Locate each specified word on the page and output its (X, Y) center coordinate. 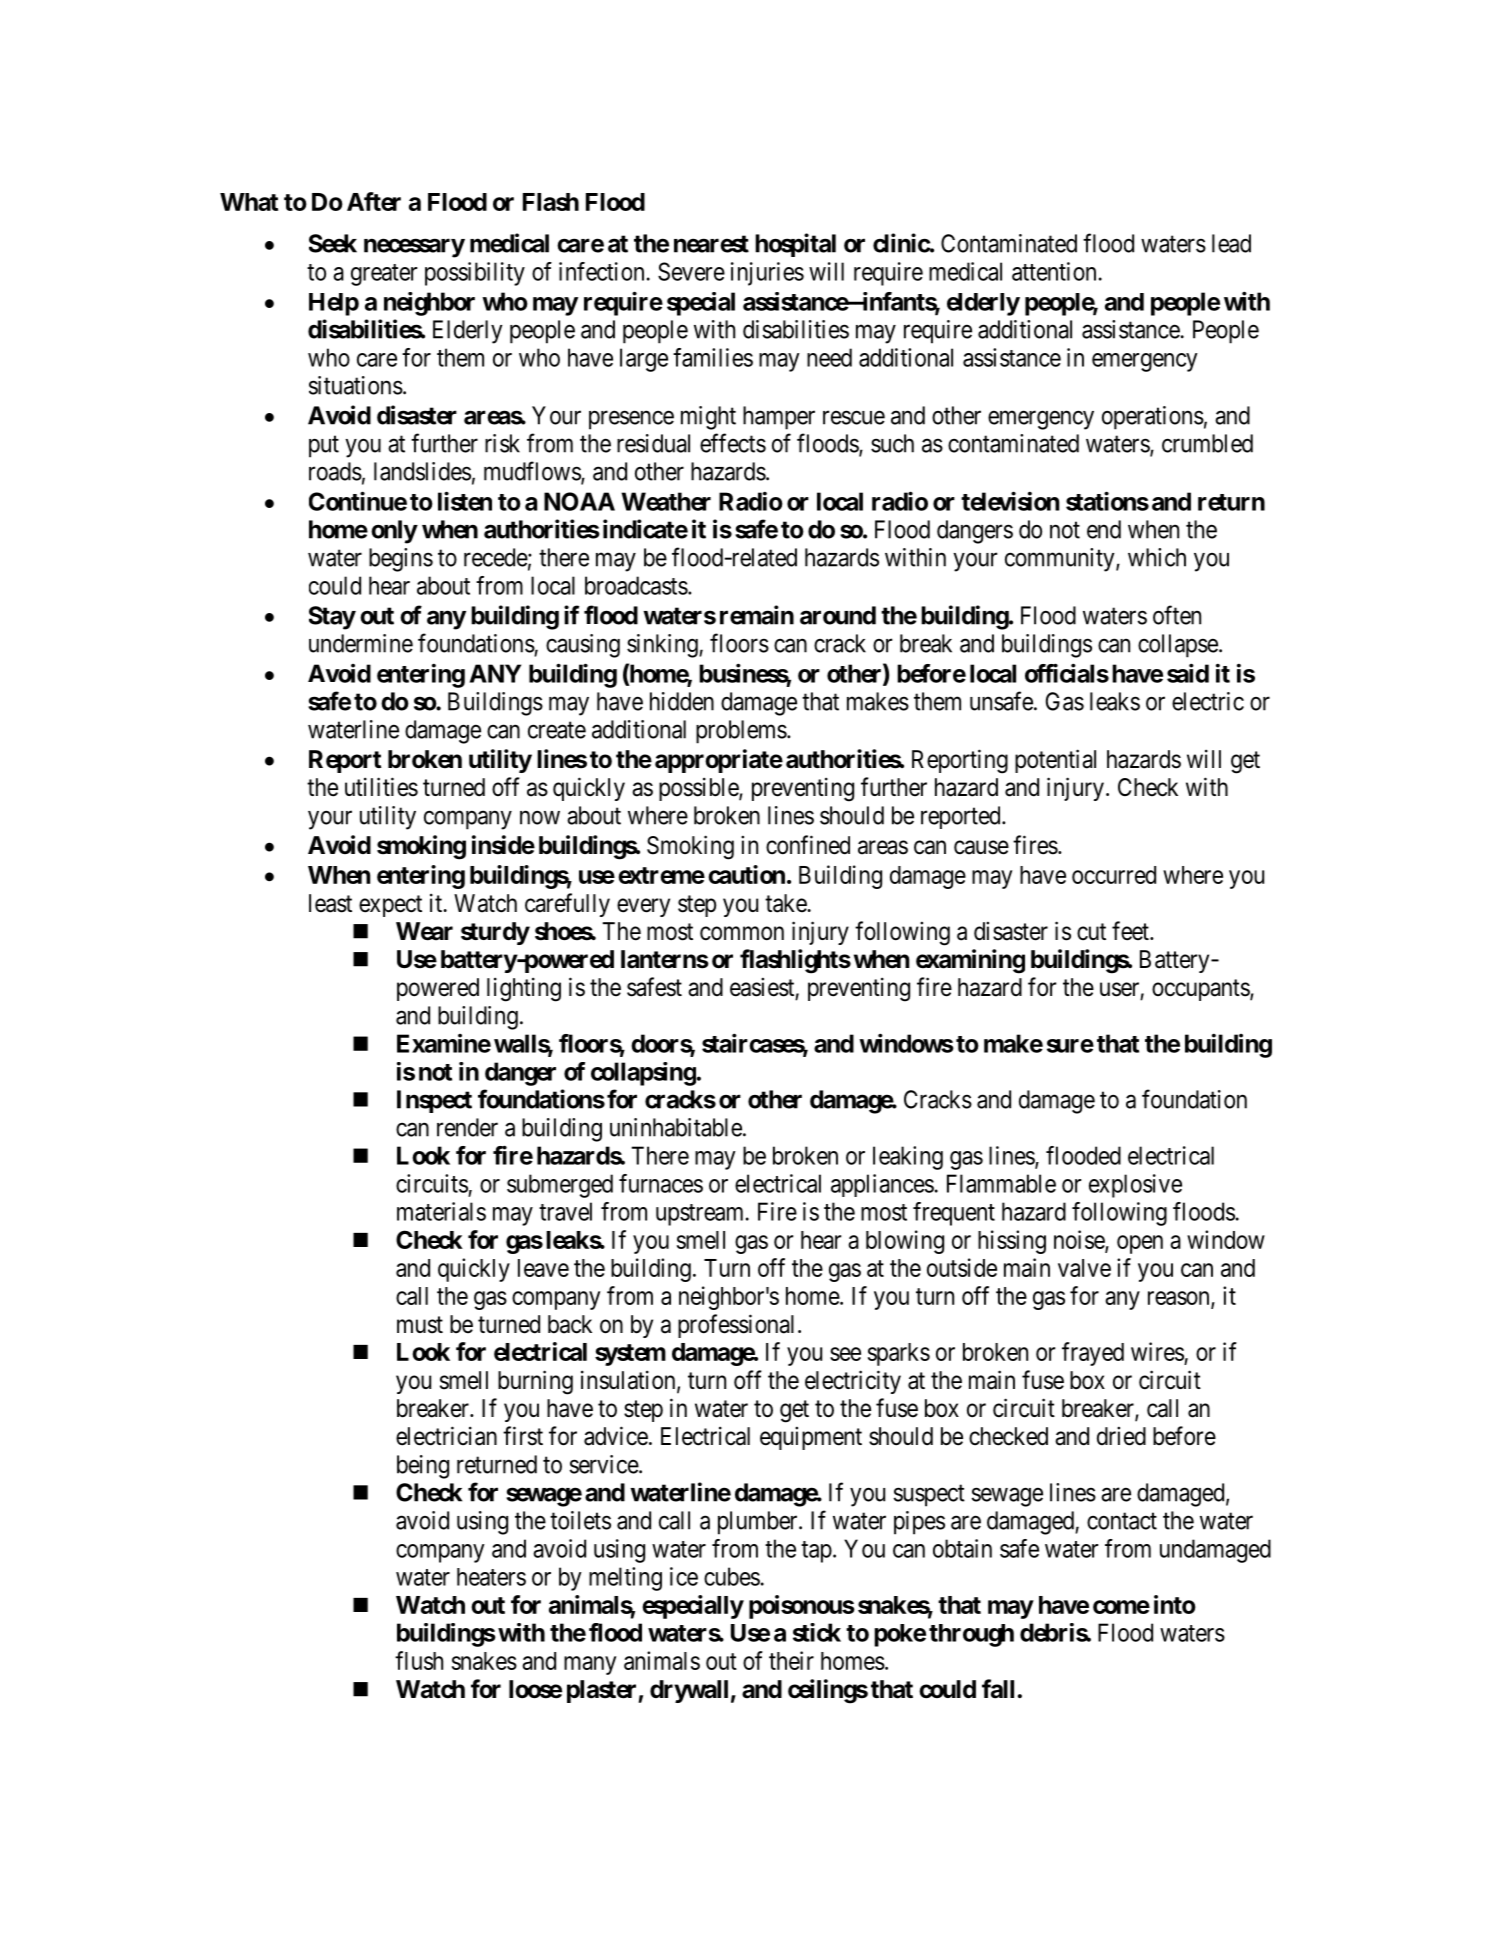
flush (419, 1660)
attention (1054, 271)
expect (390, 906)
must (420, 1325)
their (791, 1660)
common (742, 933)
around (838, 615)
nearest (711, 244)
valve (1084, 1268)
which (1157, 557)
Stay (332, 618)
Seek (333, 243)
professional (736, 1326)
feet (1131, 931)
